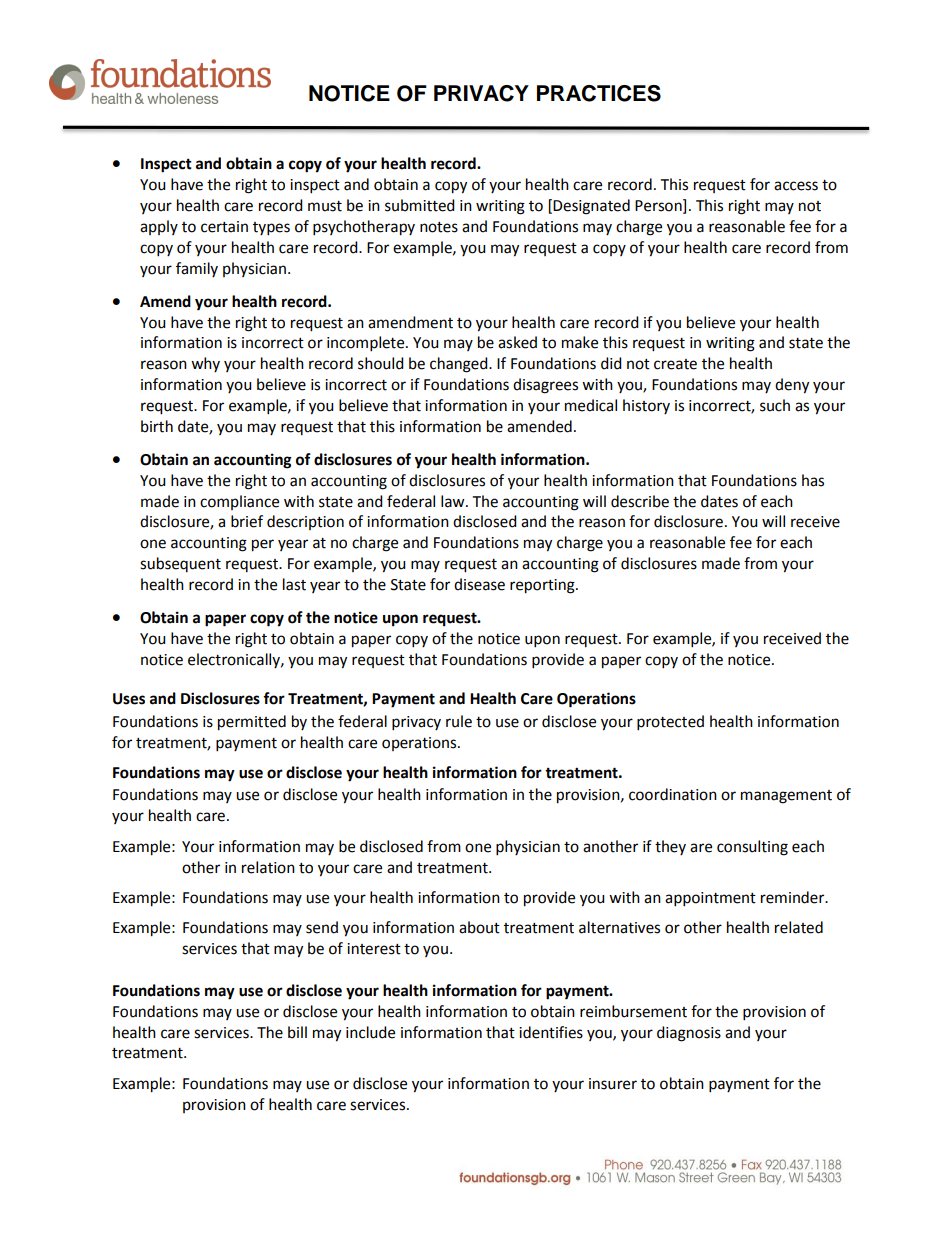 The image size is (952, 1233). Describe the element at coordinates (268, 867) in the screenshot. I see `relation` at that location.
